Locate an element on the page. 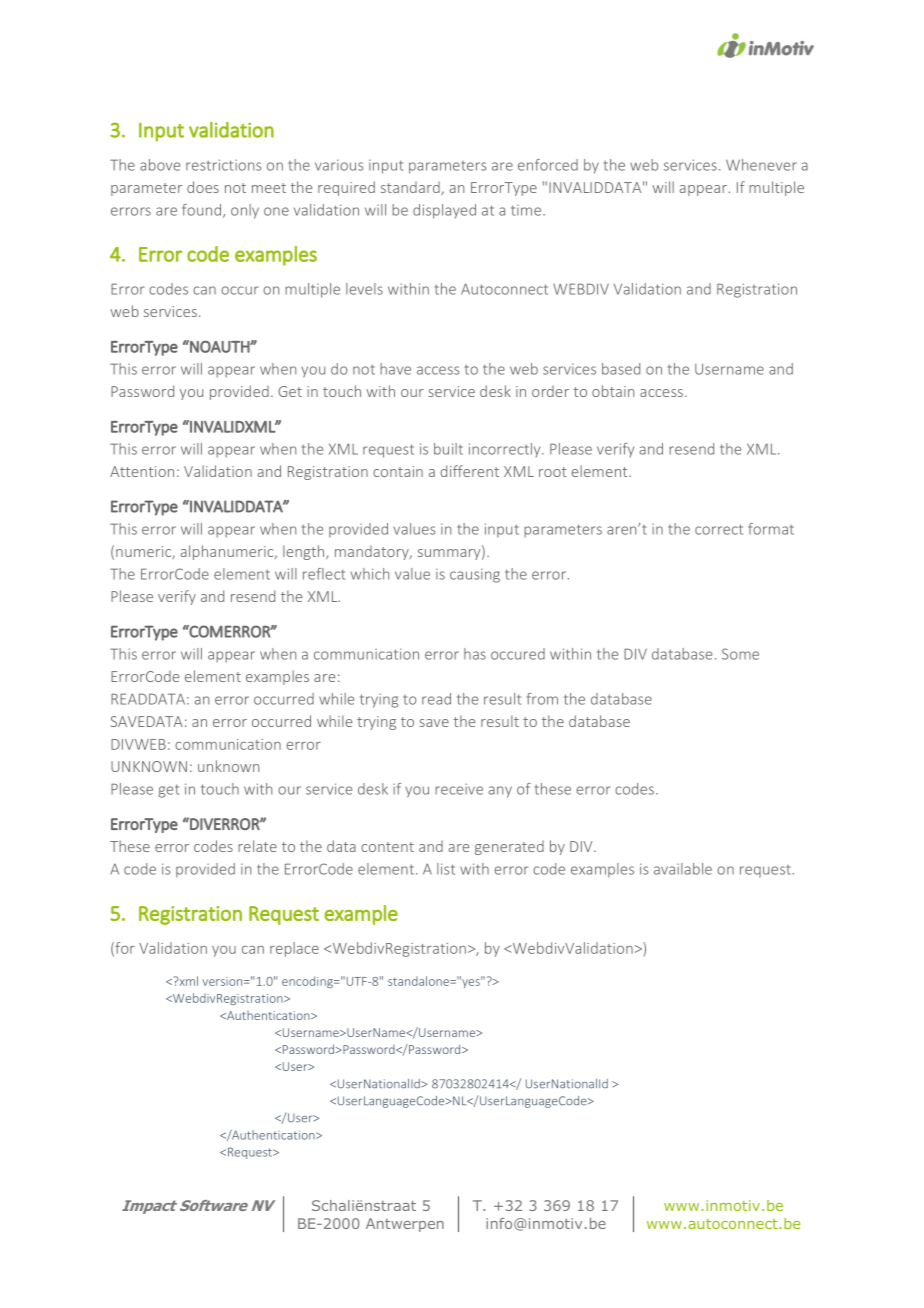 The height and width of the image is (1308, 924). displayed is located at coordinates (444, 211).
